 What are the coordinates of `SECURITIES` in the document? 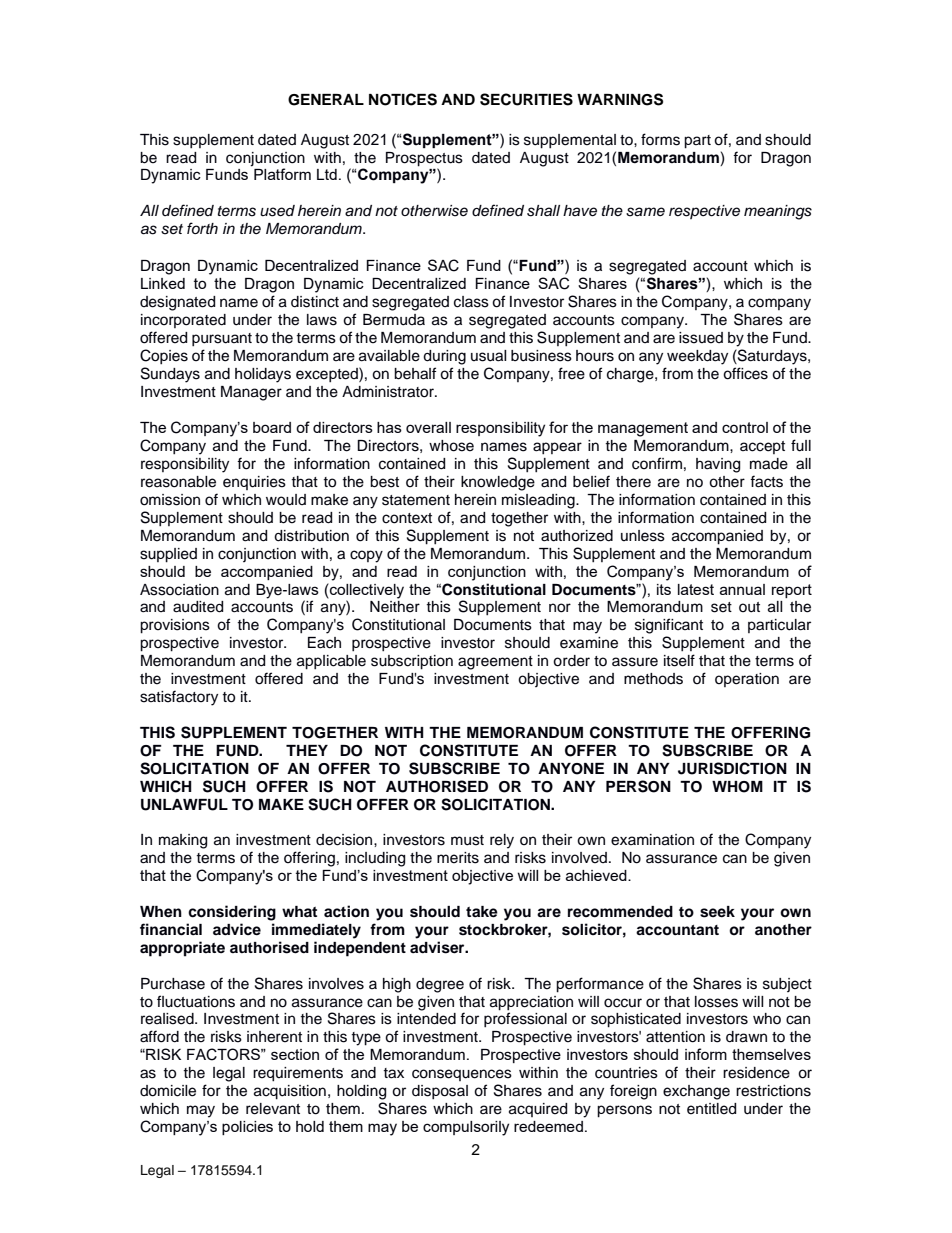 It's located at (526, 99).
